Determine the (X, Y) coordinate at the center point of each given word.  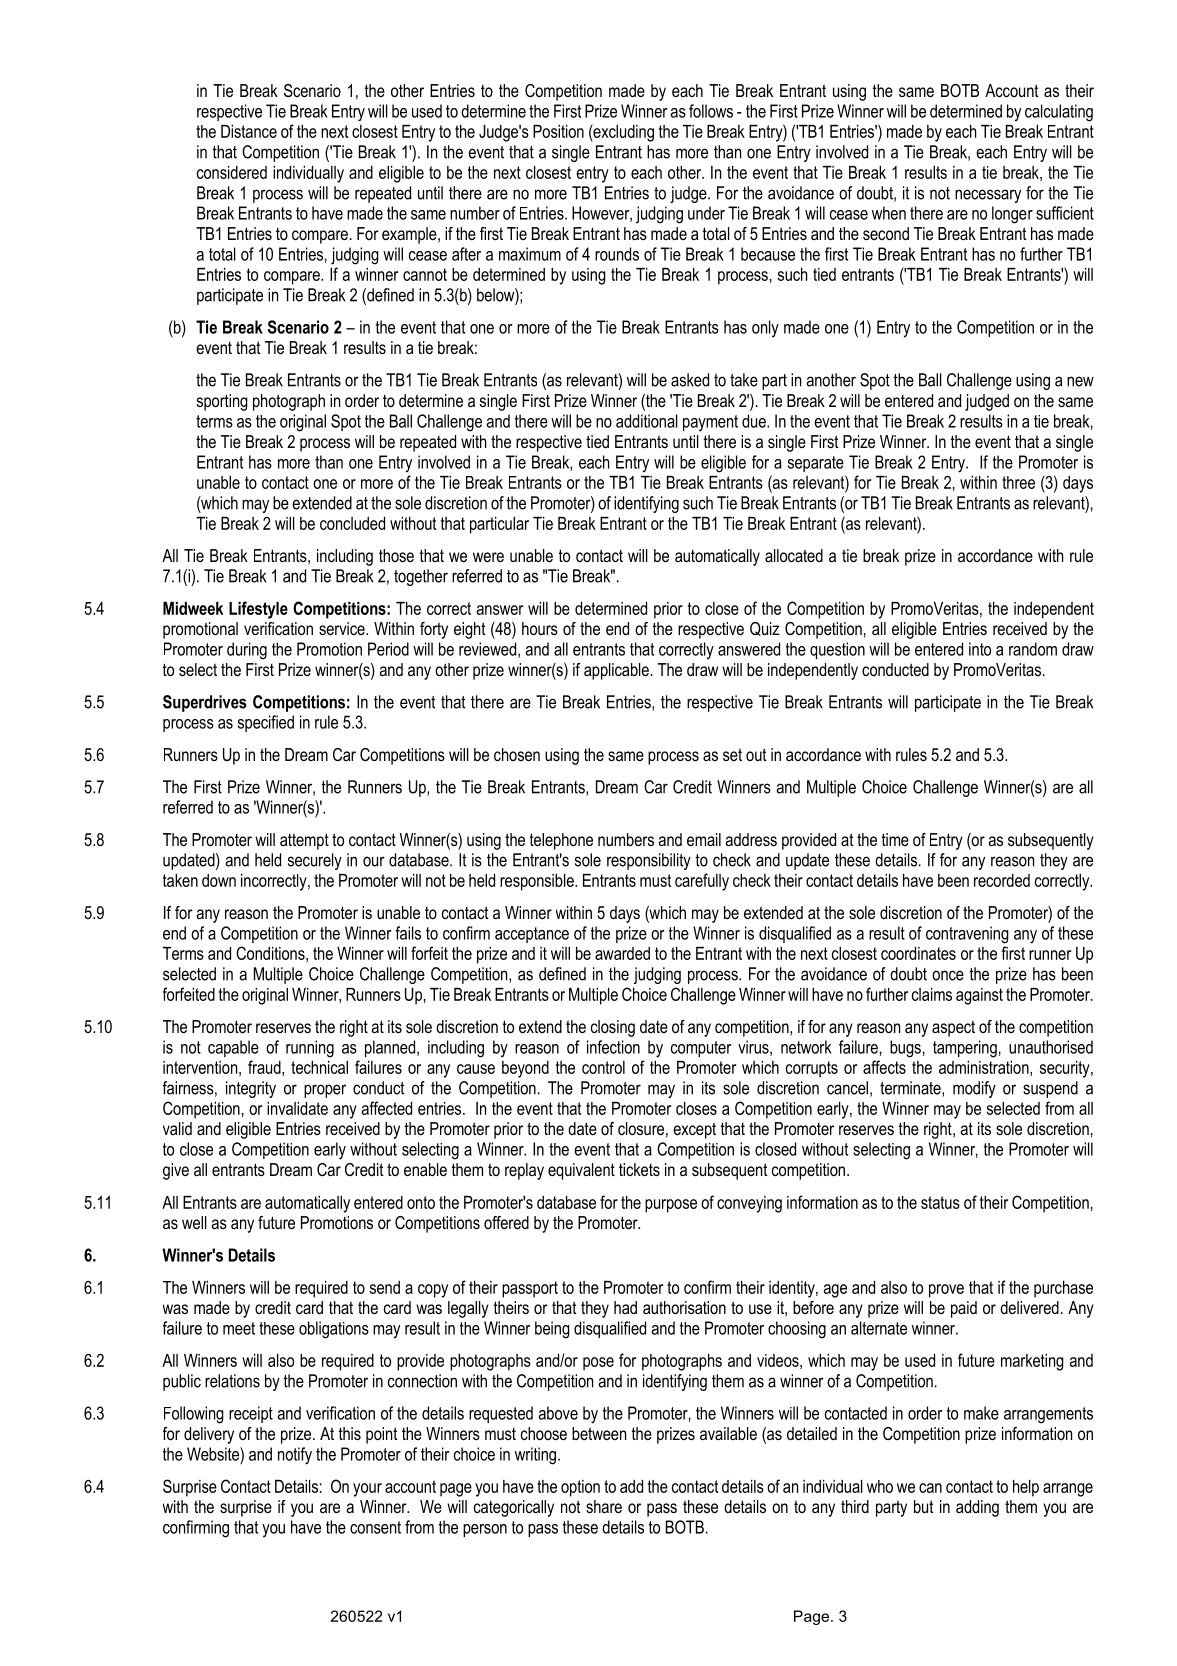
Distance (249, 131)
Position (558, 131)
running (310, 1049)
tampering (965, 1049)
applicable (616, 671)
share (604, 1506)
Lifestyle (258, 610)
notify (295, 1456)
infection (613, 1047)
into (980, 649)
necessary (988, 196)
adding (977, 1508)
